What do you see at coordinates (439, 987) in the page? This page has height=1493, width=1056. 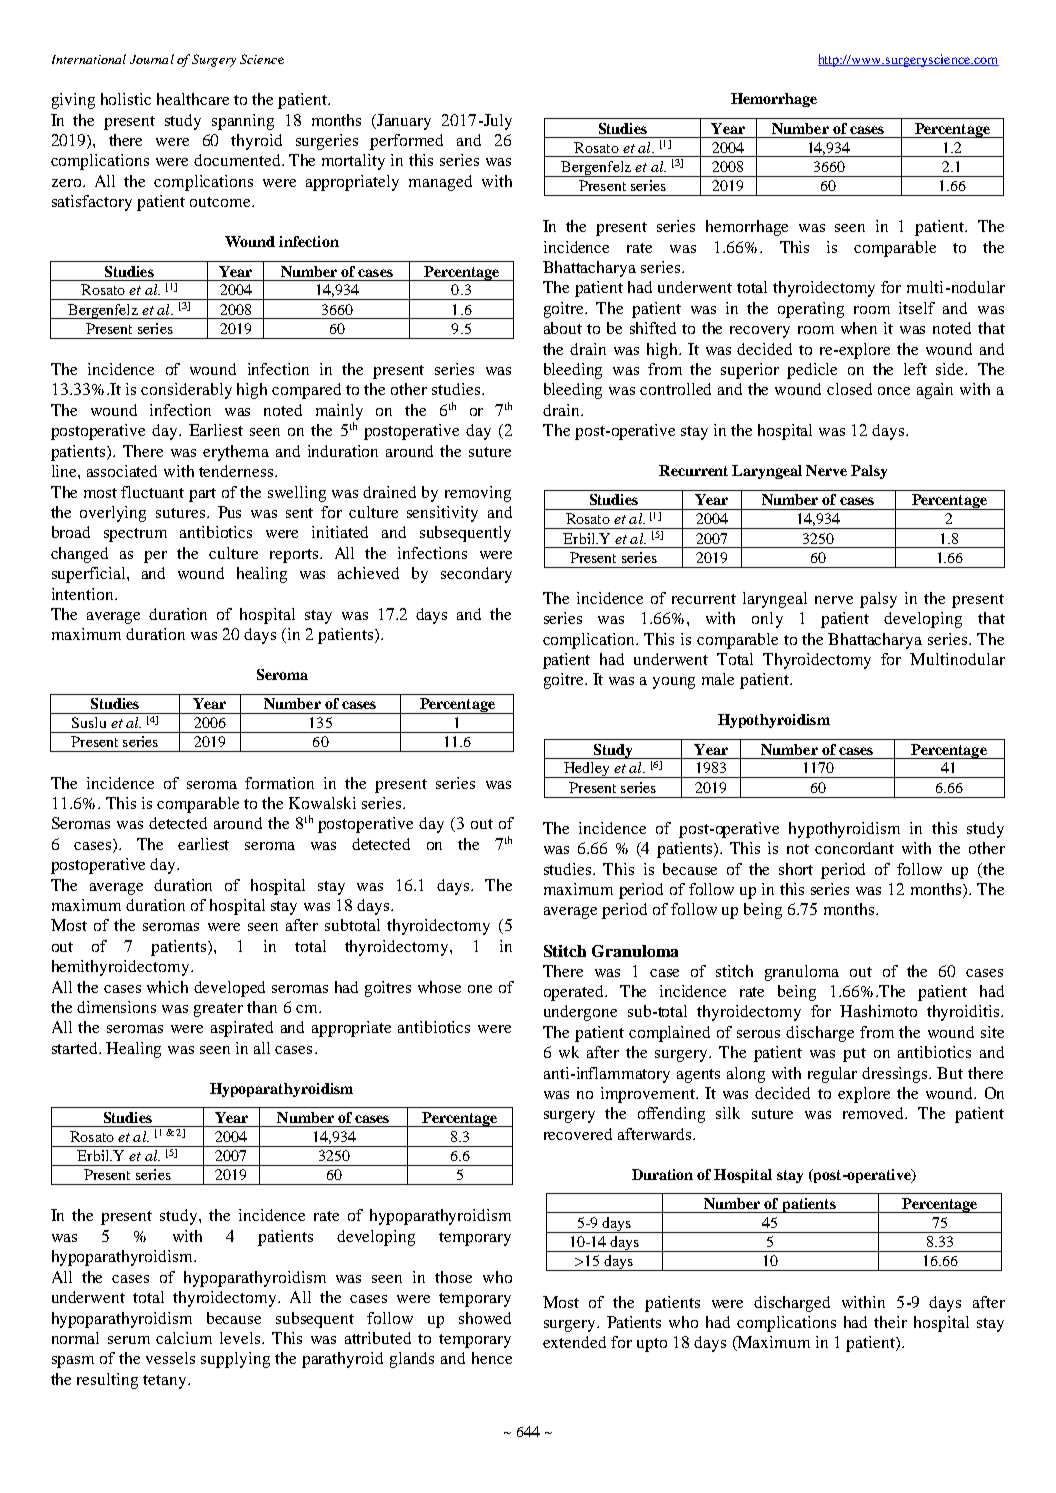 I see `whose` at bounding box center [439, 987].
